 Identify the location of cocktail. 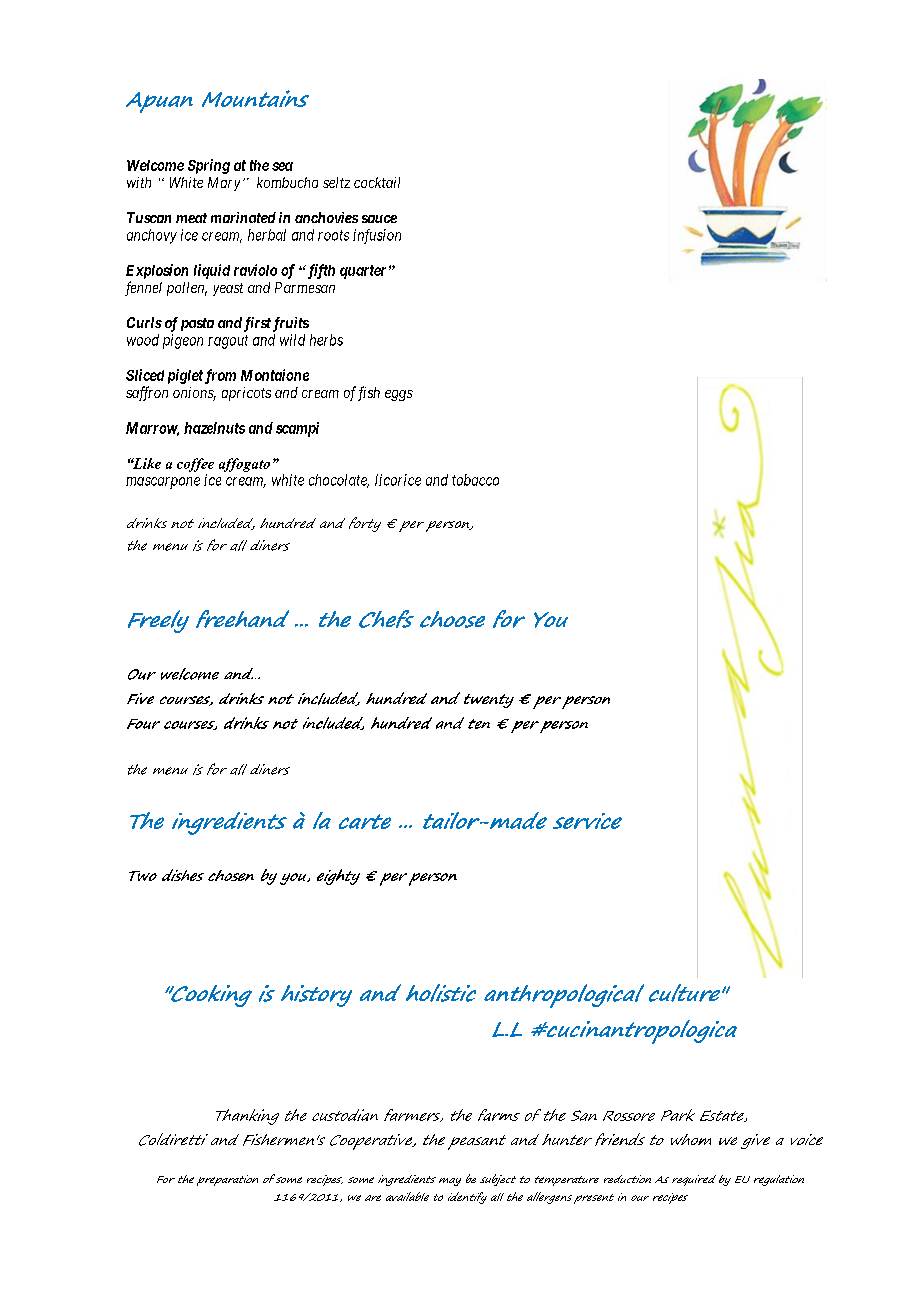
(377, 182).
